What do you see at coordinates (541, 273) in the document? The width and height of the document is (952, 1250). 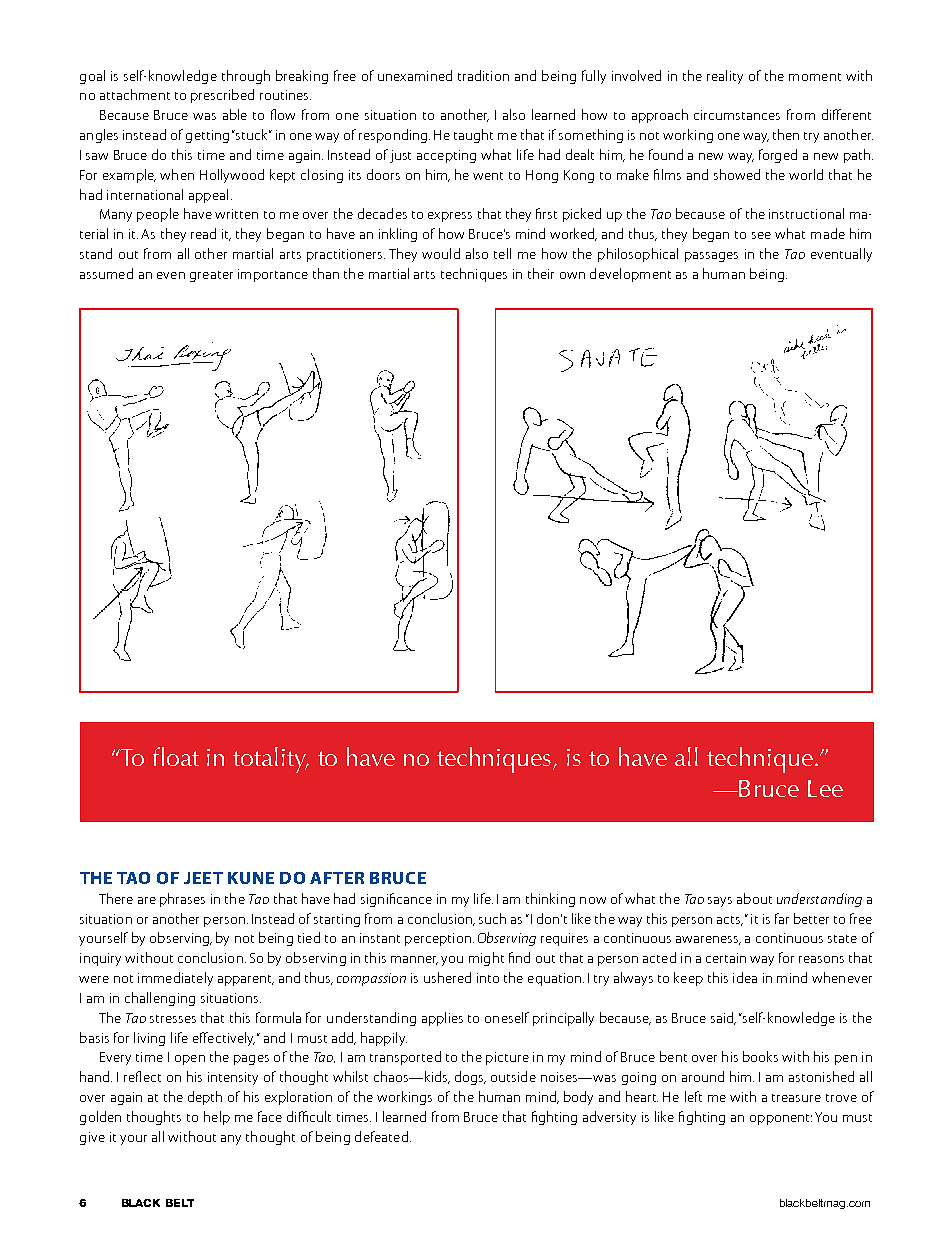 I see `their` at bounding box center [541, 273].
